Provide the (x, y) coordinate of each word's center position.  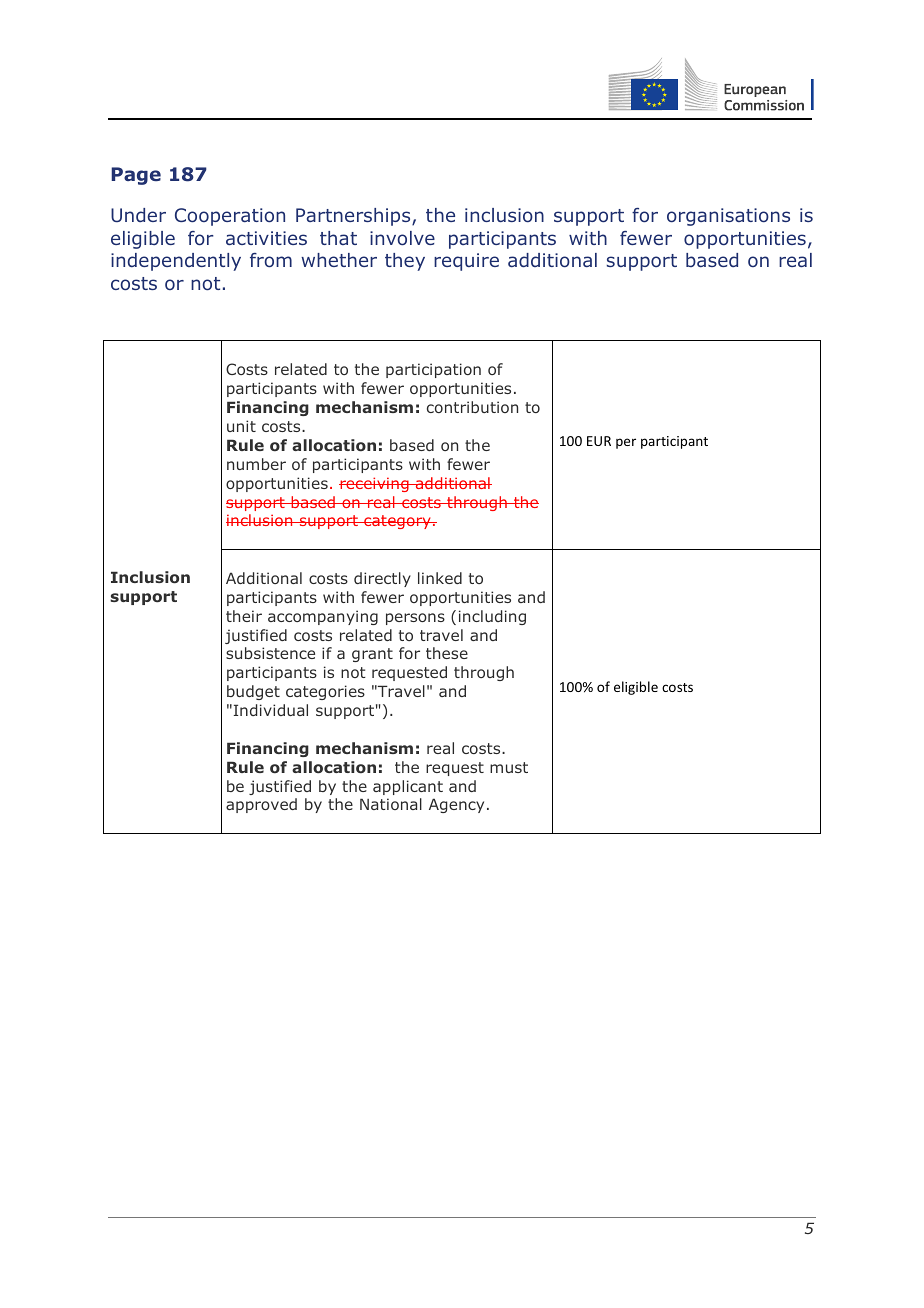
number (256, 464)
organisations (728, 217)
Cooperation (230, 217)
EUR (599, 441)
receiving (375, 484)
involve (402, 238)
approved (261, 805)
